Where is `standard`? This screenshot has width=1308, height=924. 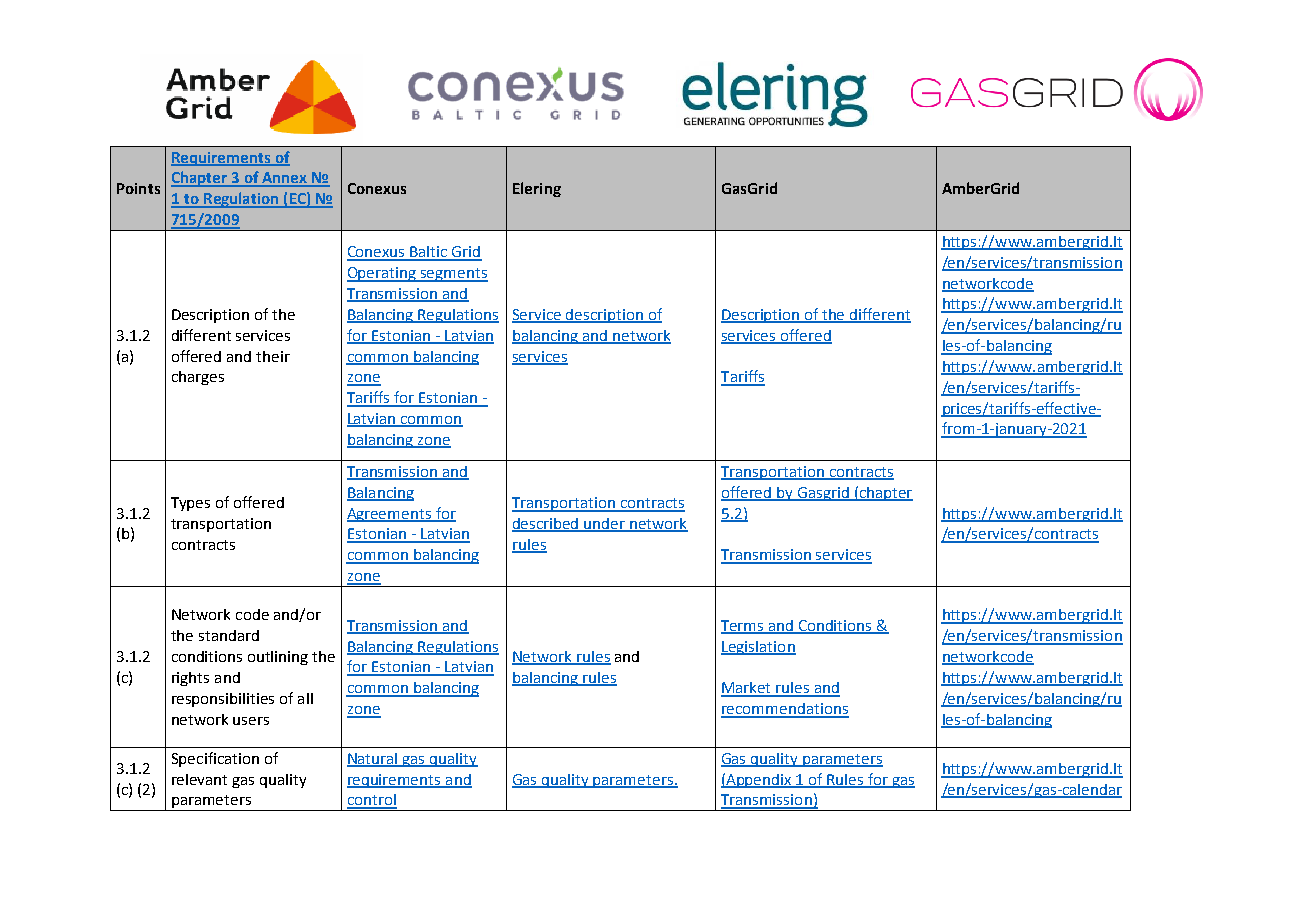 standard is located at coordinates (229, 635).
